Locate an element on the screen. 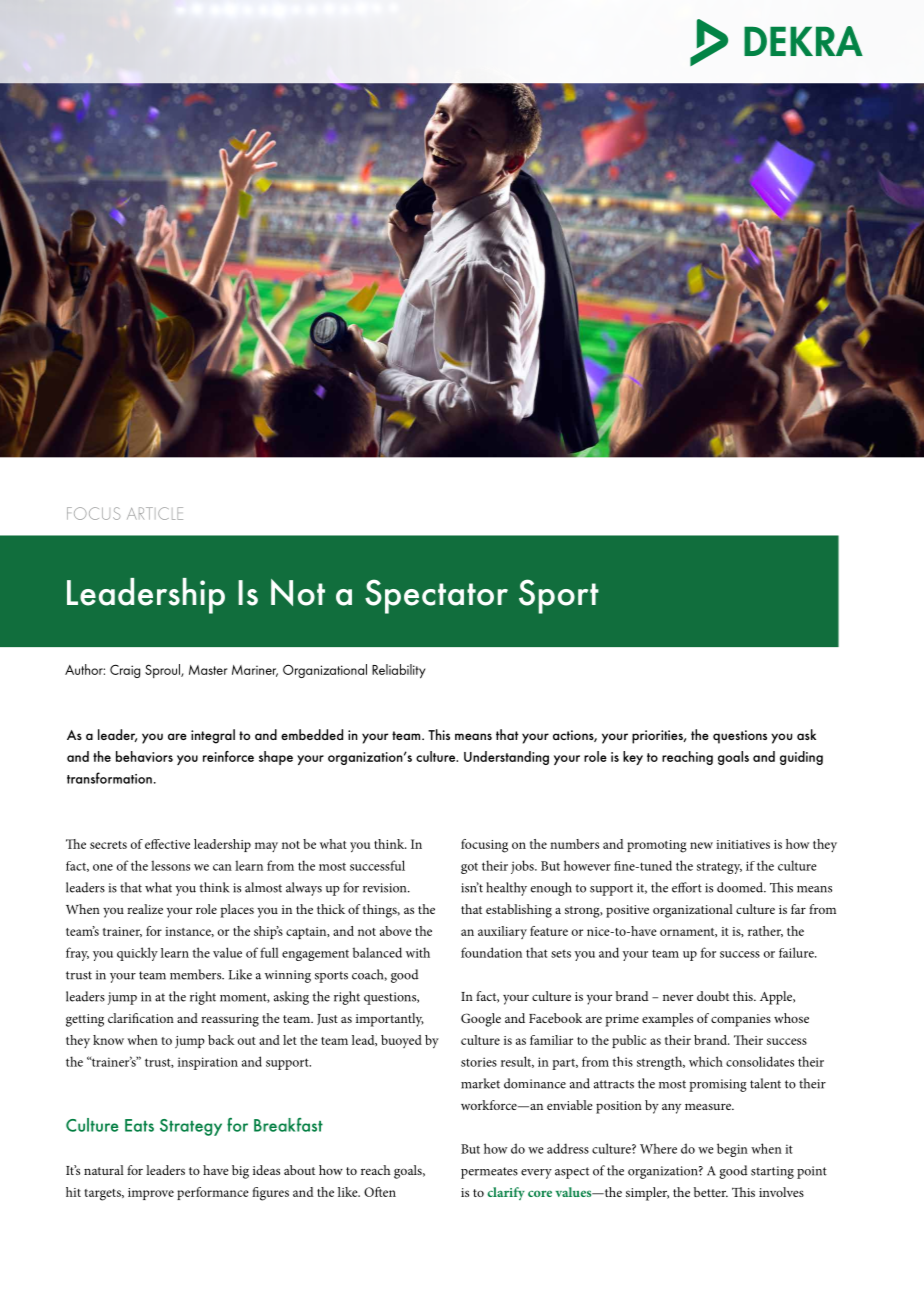 The image size is (924, 1308). ARTICLE is located at coordinates (155, 513).
